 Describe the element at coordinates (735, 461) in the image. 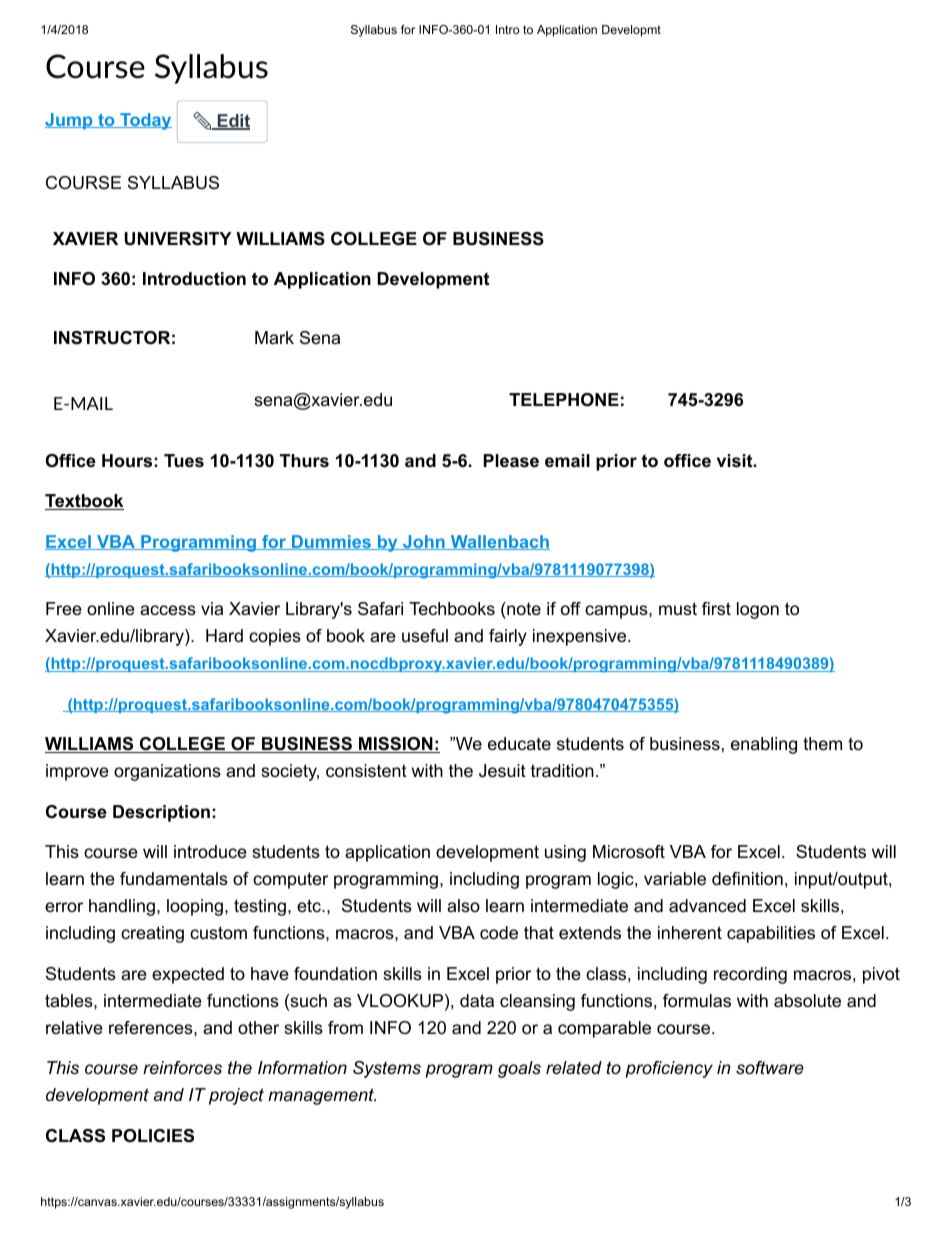

I see `visit` at that location.
